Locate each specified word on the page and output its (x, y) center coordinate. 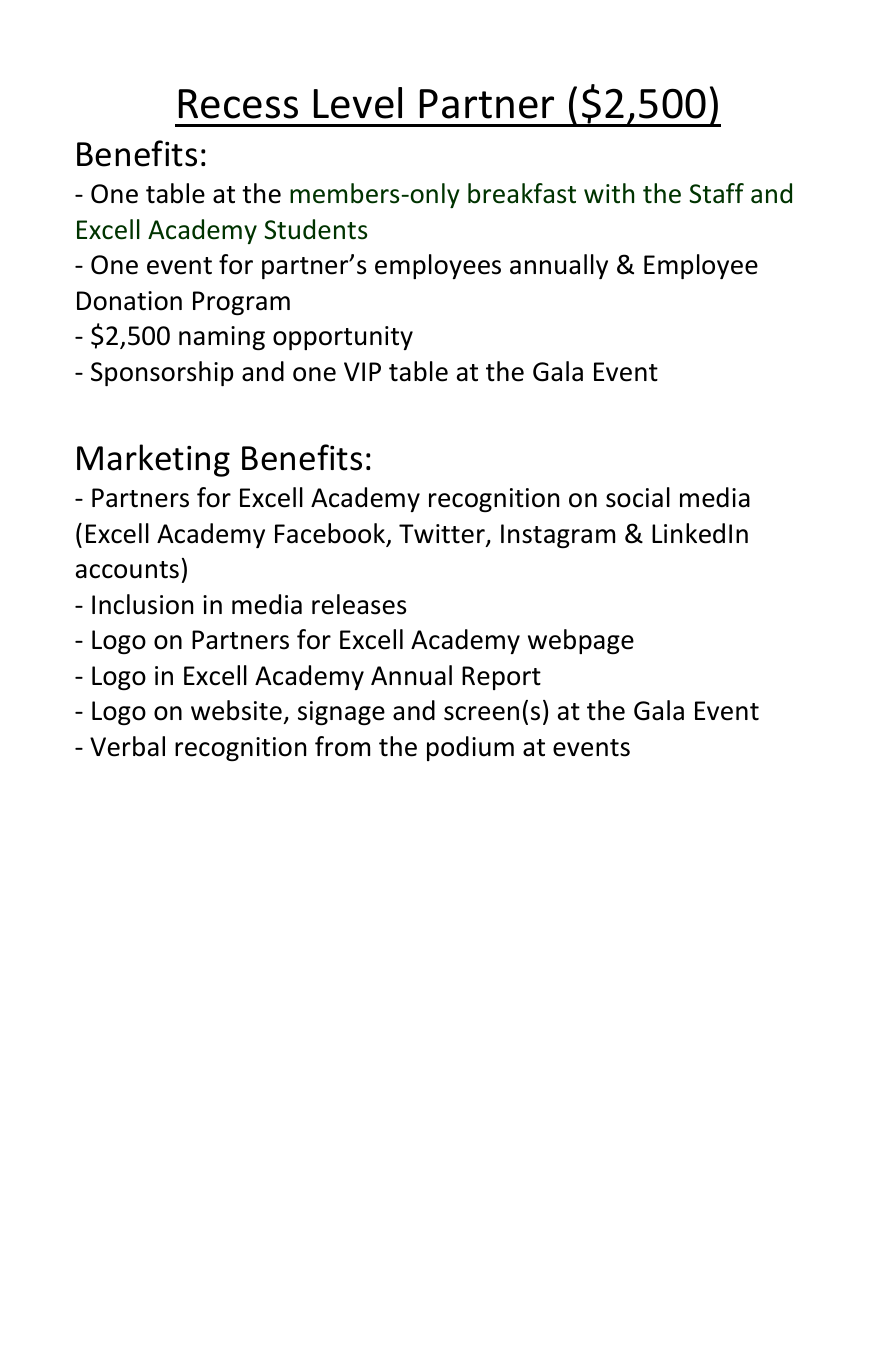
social (638, 497)
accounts (127, 570)
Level (358, 103)
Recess (238, 104)
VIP (362, 371)
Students (315, 229)
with (609, 193)
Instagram (558, 536)
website (236, 710)
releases (359, 604)
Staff (716, 193)
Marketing (153, 460)
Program (241, 303)
